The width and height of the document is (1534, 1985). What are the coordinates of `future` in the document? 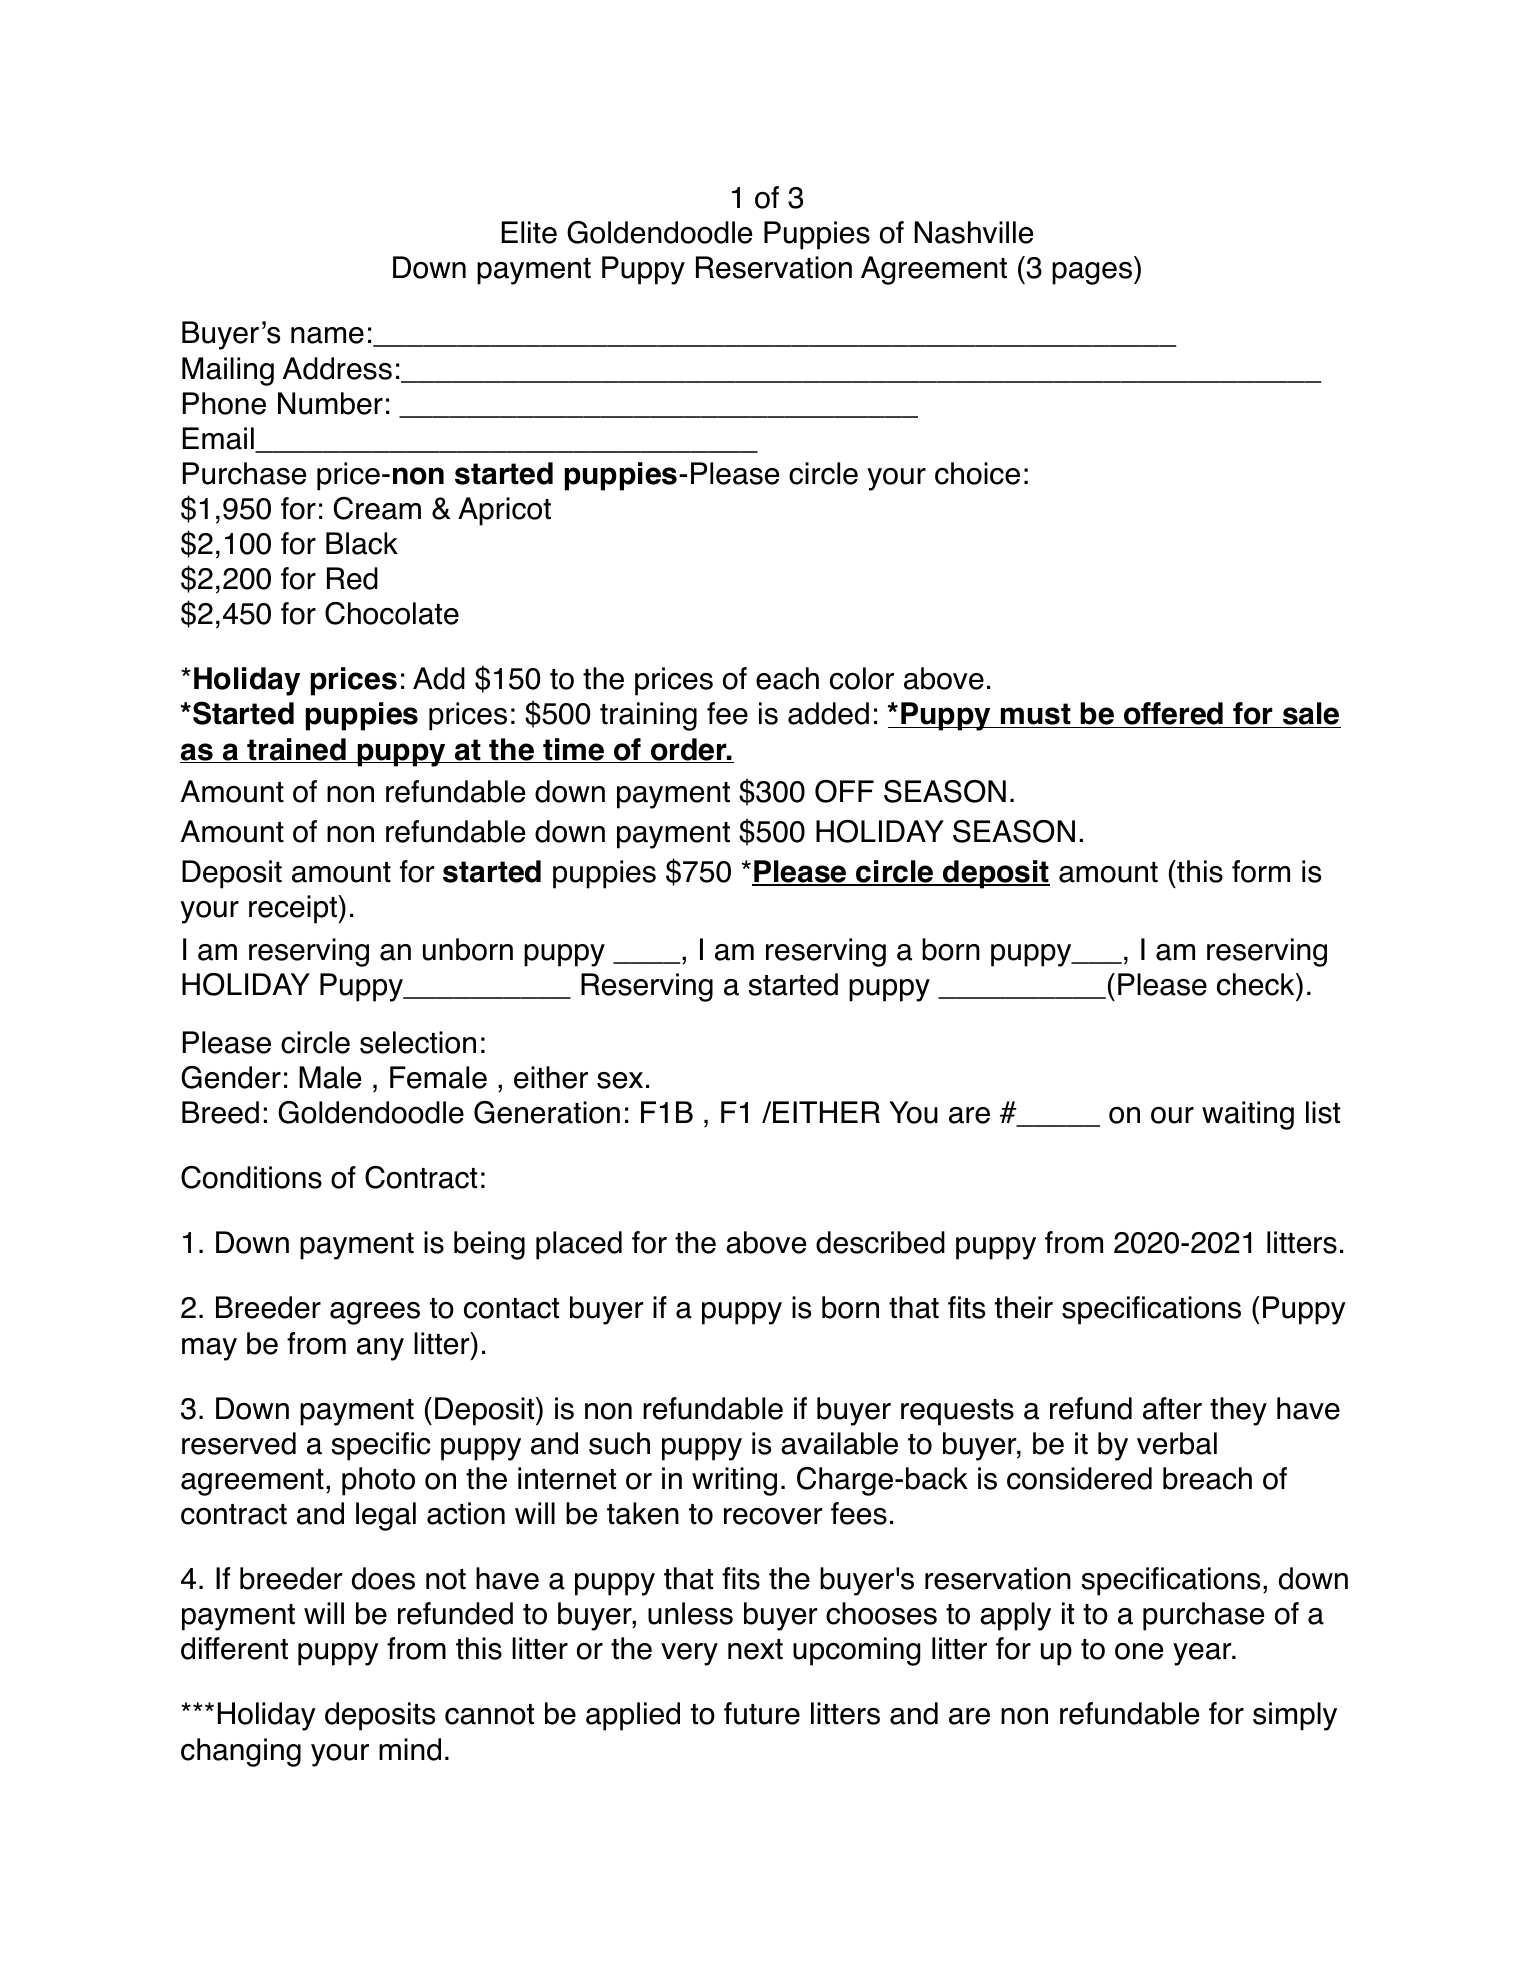 It's located at (762, 1713).
